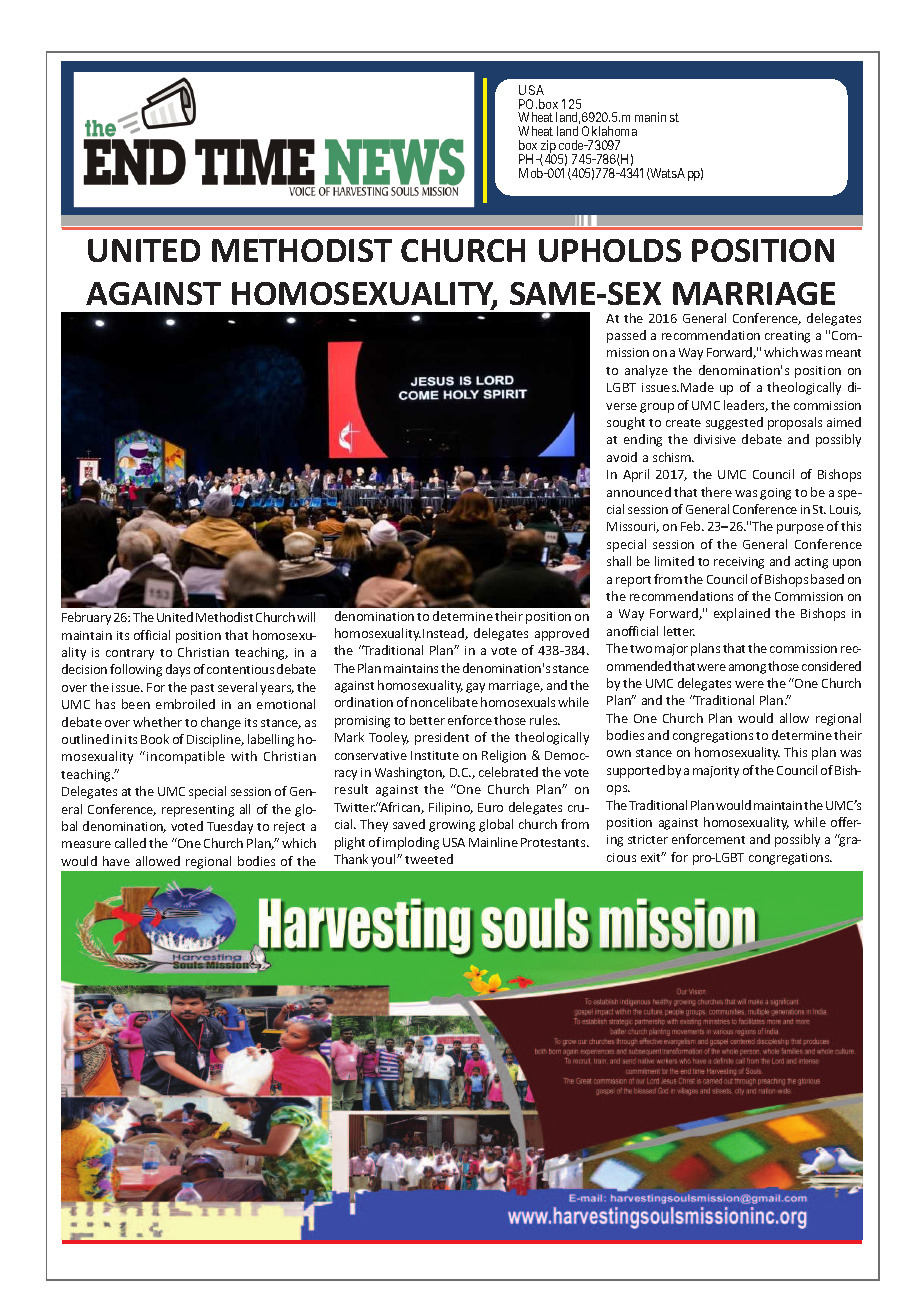 This document has width=924, height=1301. I want to click on Oklahoma, so click(609, 131).
